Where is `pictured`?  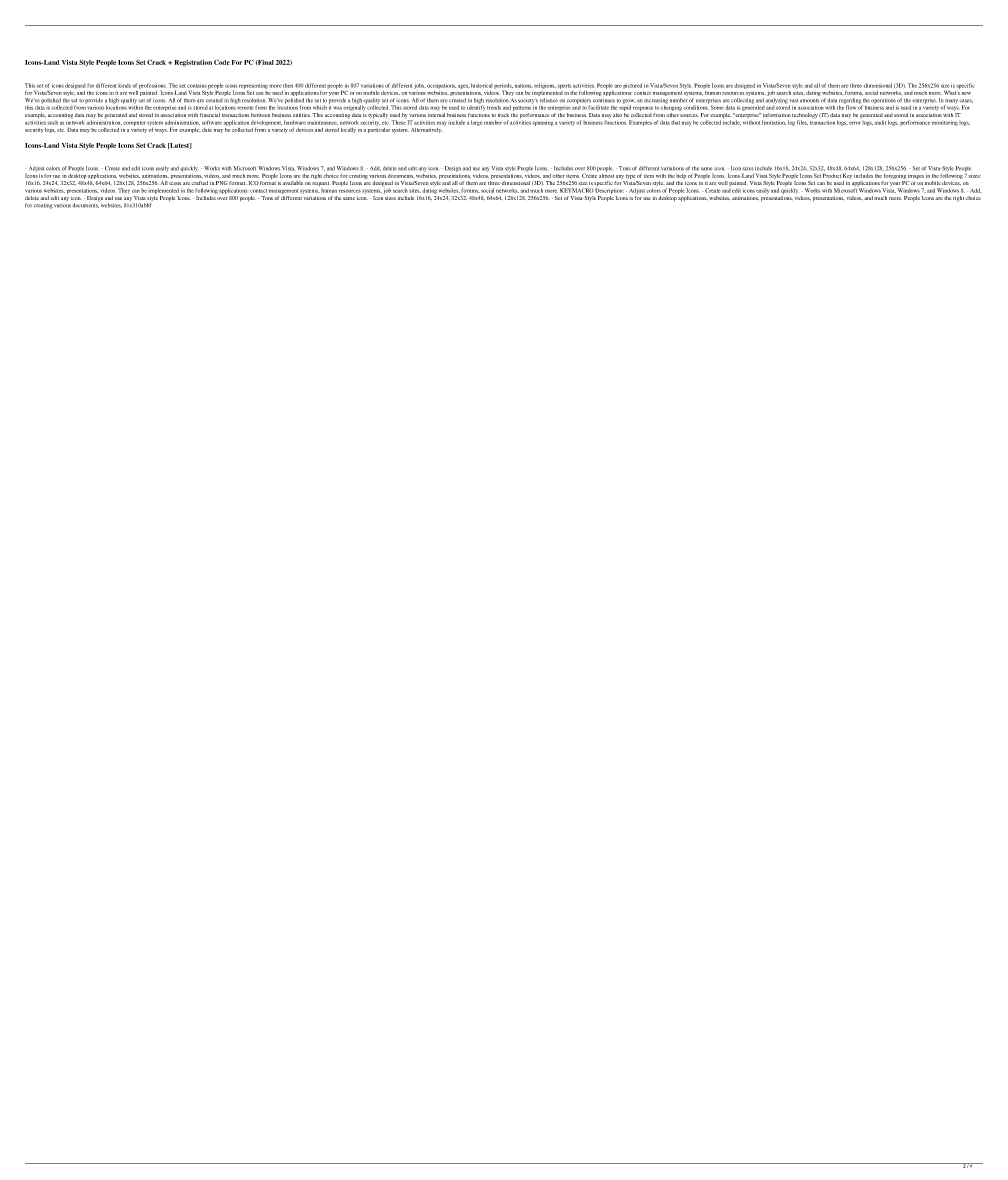 pictured is located at coordinates (632, 86).
